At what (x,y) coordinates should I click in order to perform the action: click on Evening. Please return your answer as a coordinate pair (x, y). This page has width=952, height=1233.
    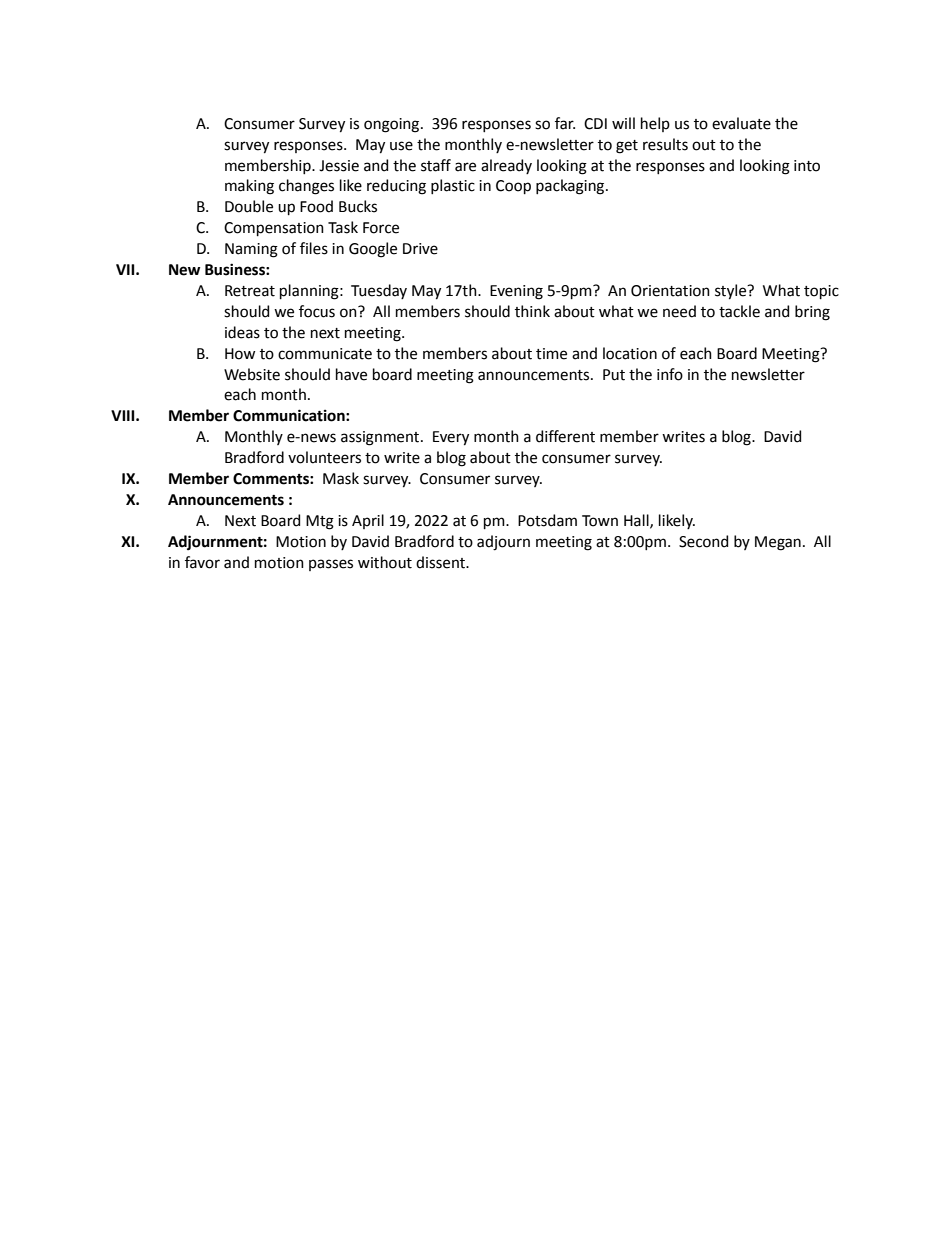
    Looking at the image, I should click on (516, 292).
